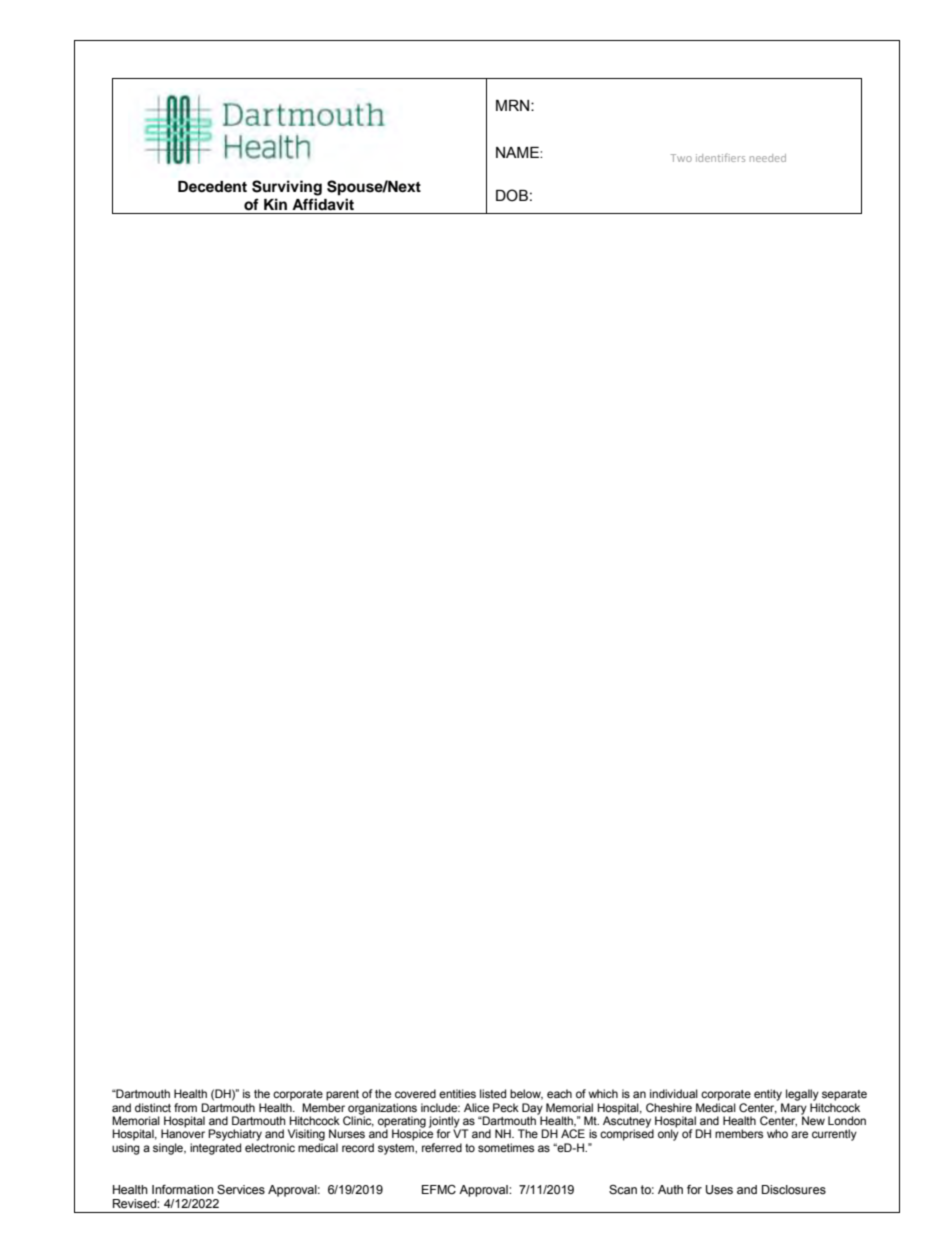  What do you see at coordinates (342, 1095) in the screenshot?
I see `parent` at bounding box center [342, 1095].
